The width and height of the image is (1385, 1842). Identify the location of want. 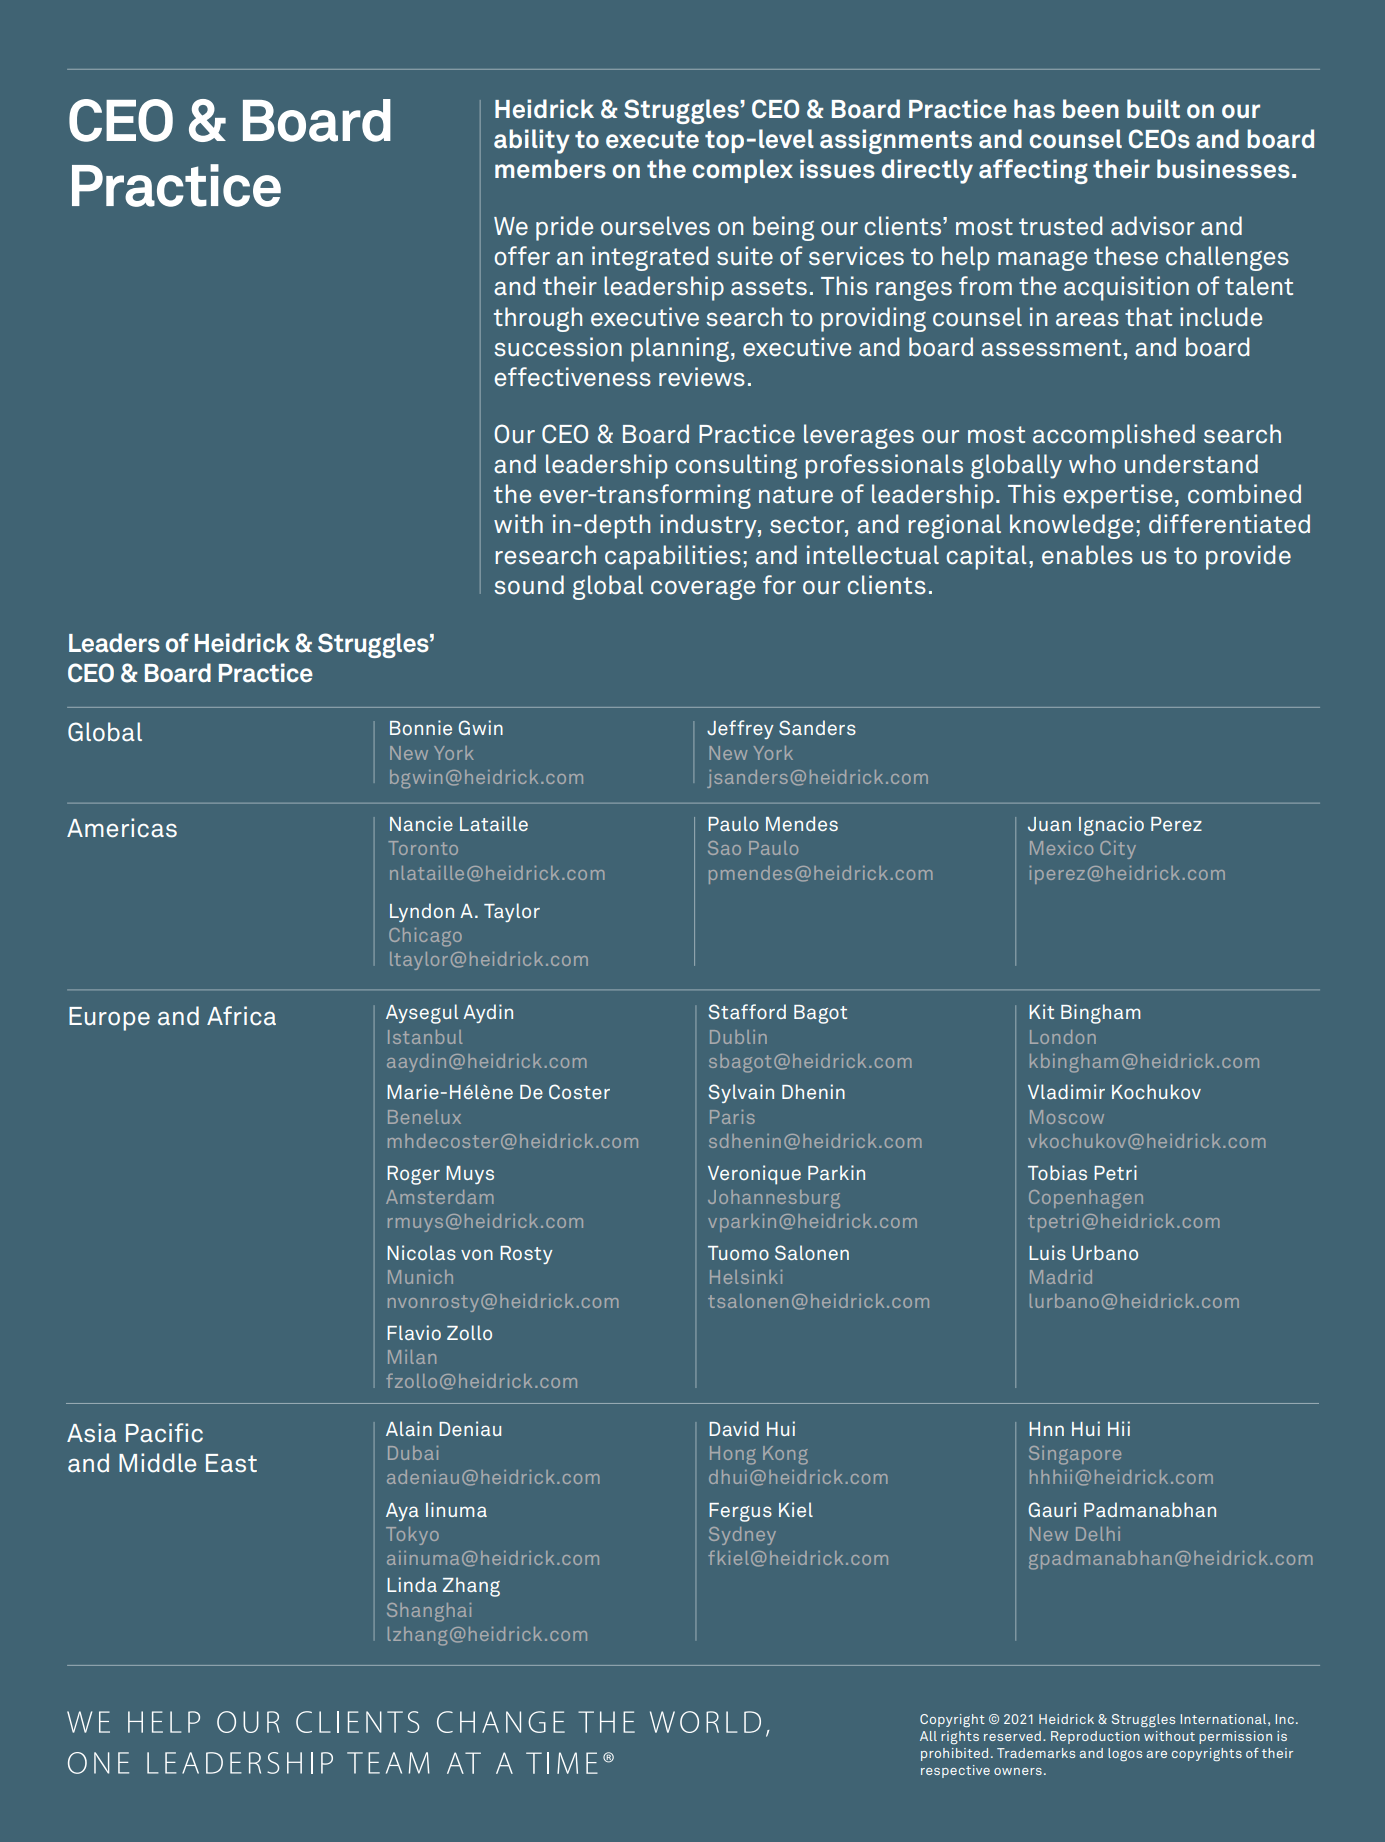
(132, 69).
